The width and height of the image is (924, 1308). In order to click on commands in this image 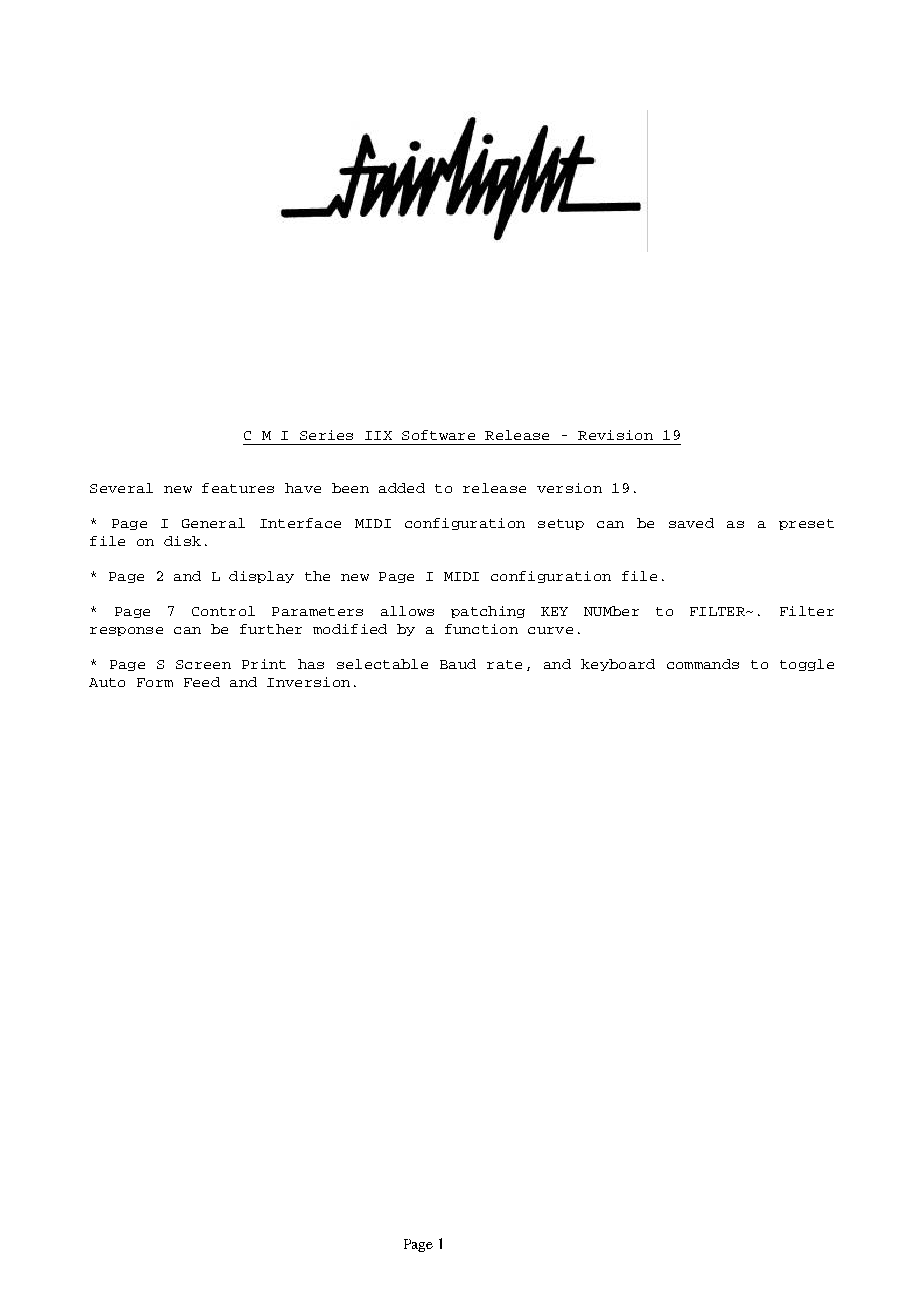, I will do `click(703, 664)`.
